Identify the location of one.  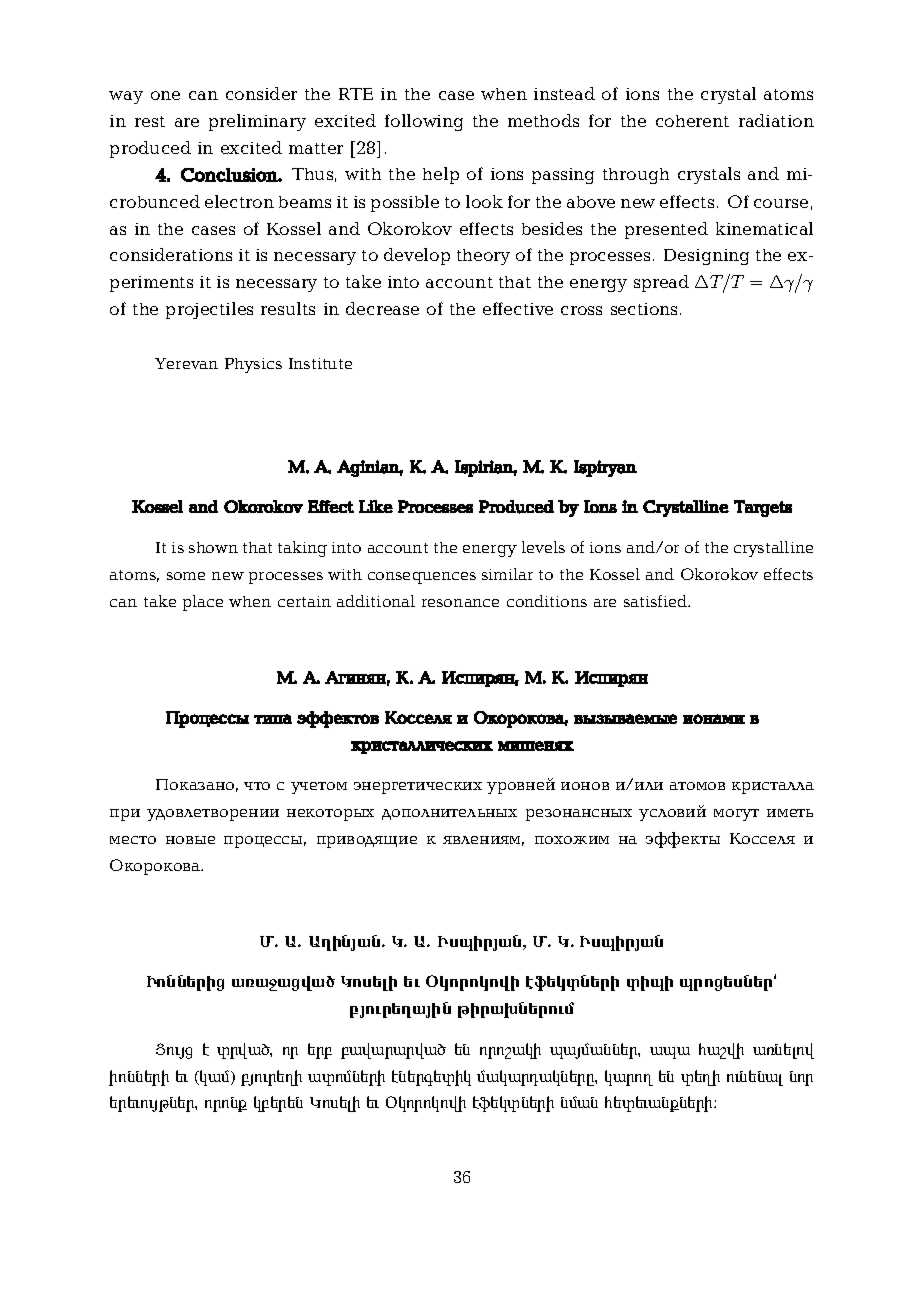
(165, 95).
